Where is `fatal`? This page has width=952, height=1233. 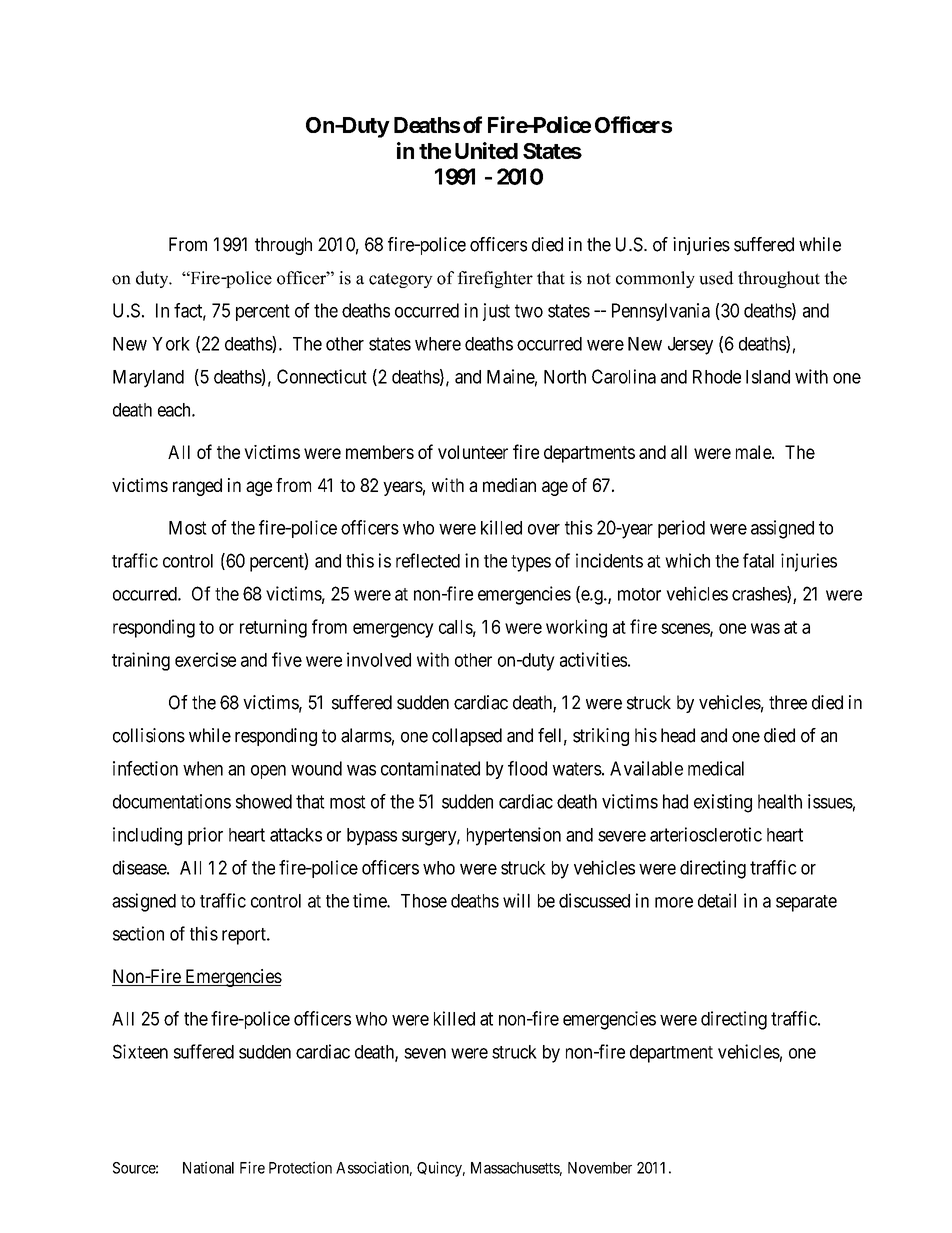 fatal is located at coordinates (758, 560).
